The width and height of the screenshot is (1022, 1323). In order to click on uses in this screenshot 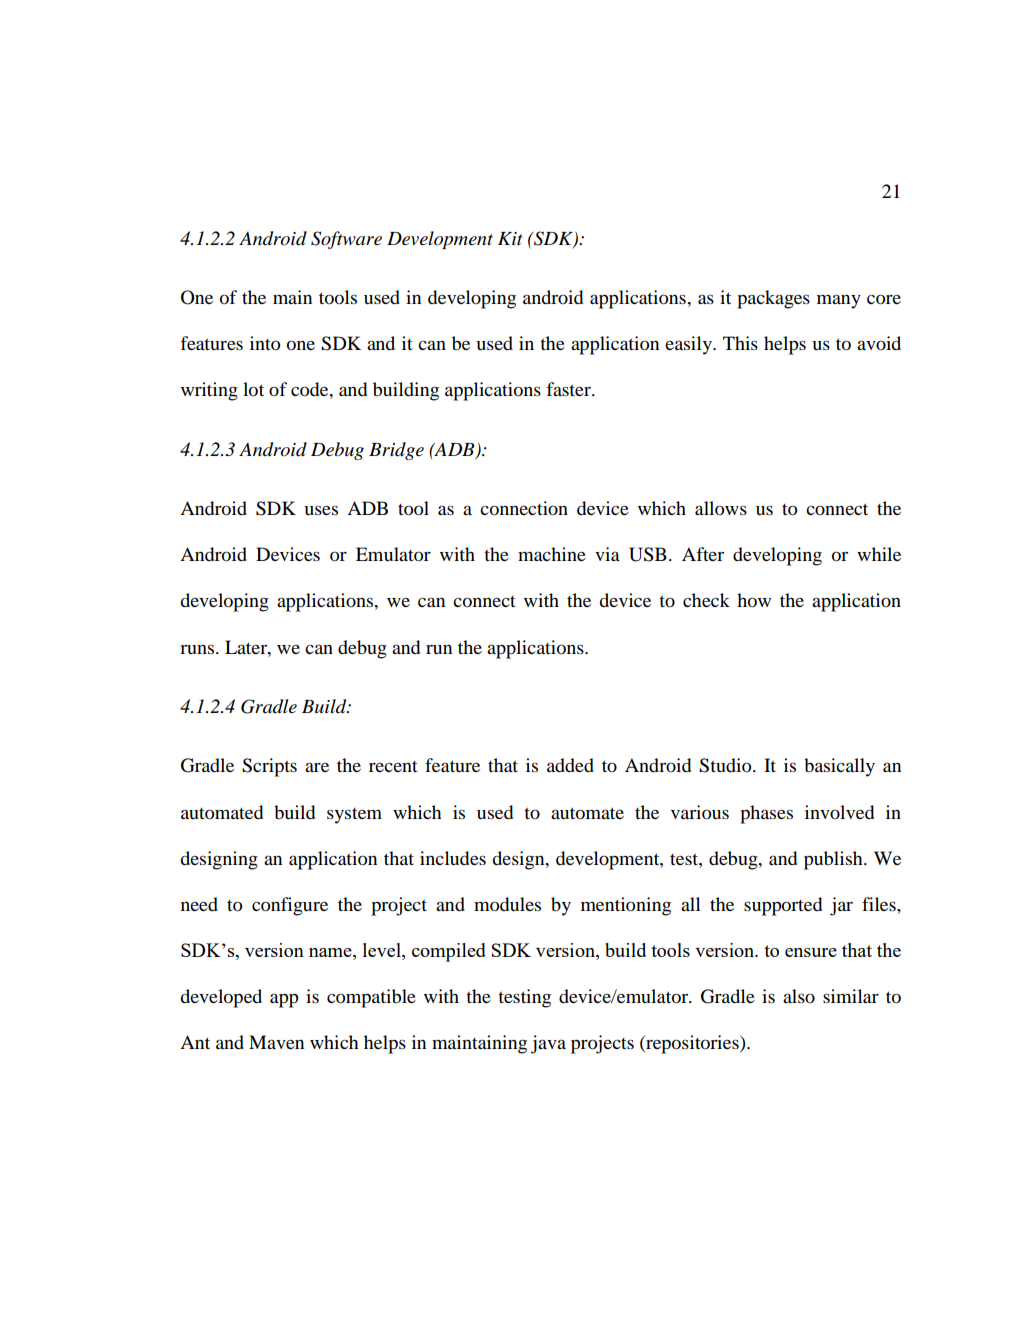, I will do `click(321, 510)`.
